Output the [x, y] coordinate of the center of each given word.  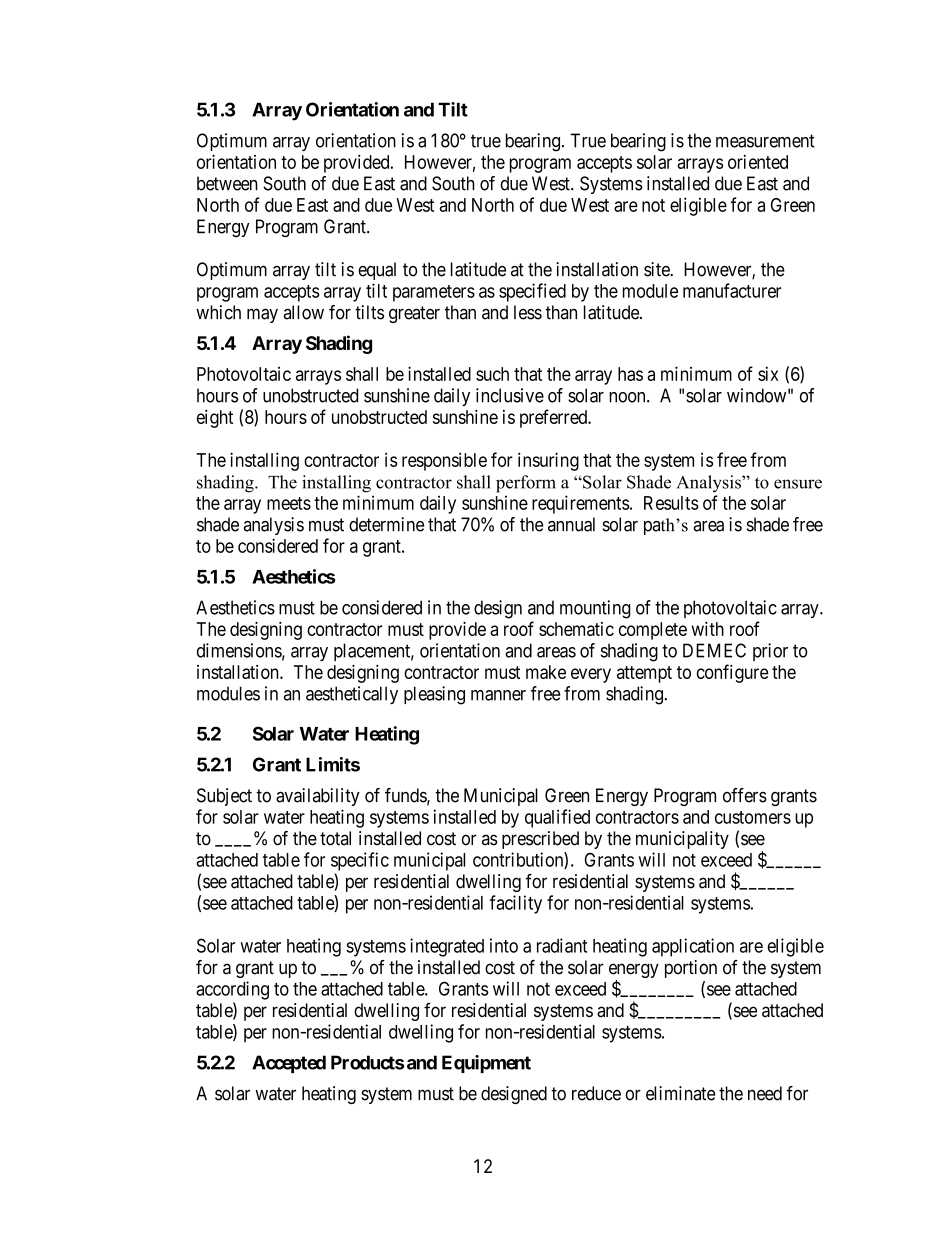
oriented [758, 162]
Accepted [289, 1064]
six [768, 374]
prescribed [540, 840]
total [335, 838]
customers [753, 817]
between [227, 183]
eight [215, 419]
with [707, 629]
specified [532, 292]
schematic [576, 629]
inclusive [510, 395]
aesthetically [352, 695]
